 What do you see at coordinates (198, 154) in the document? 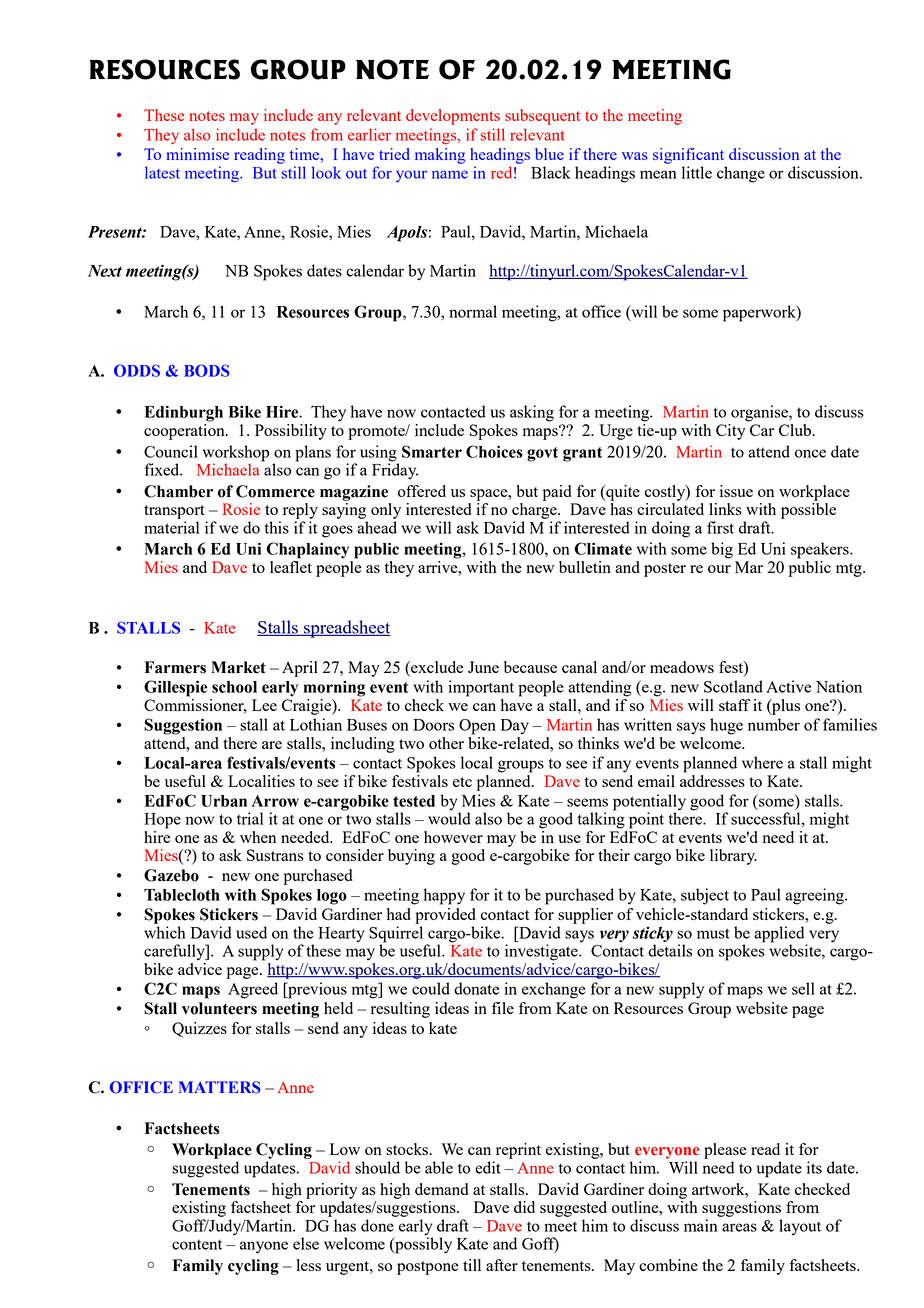
I see `minimise` at bounding box center [198, 154].
